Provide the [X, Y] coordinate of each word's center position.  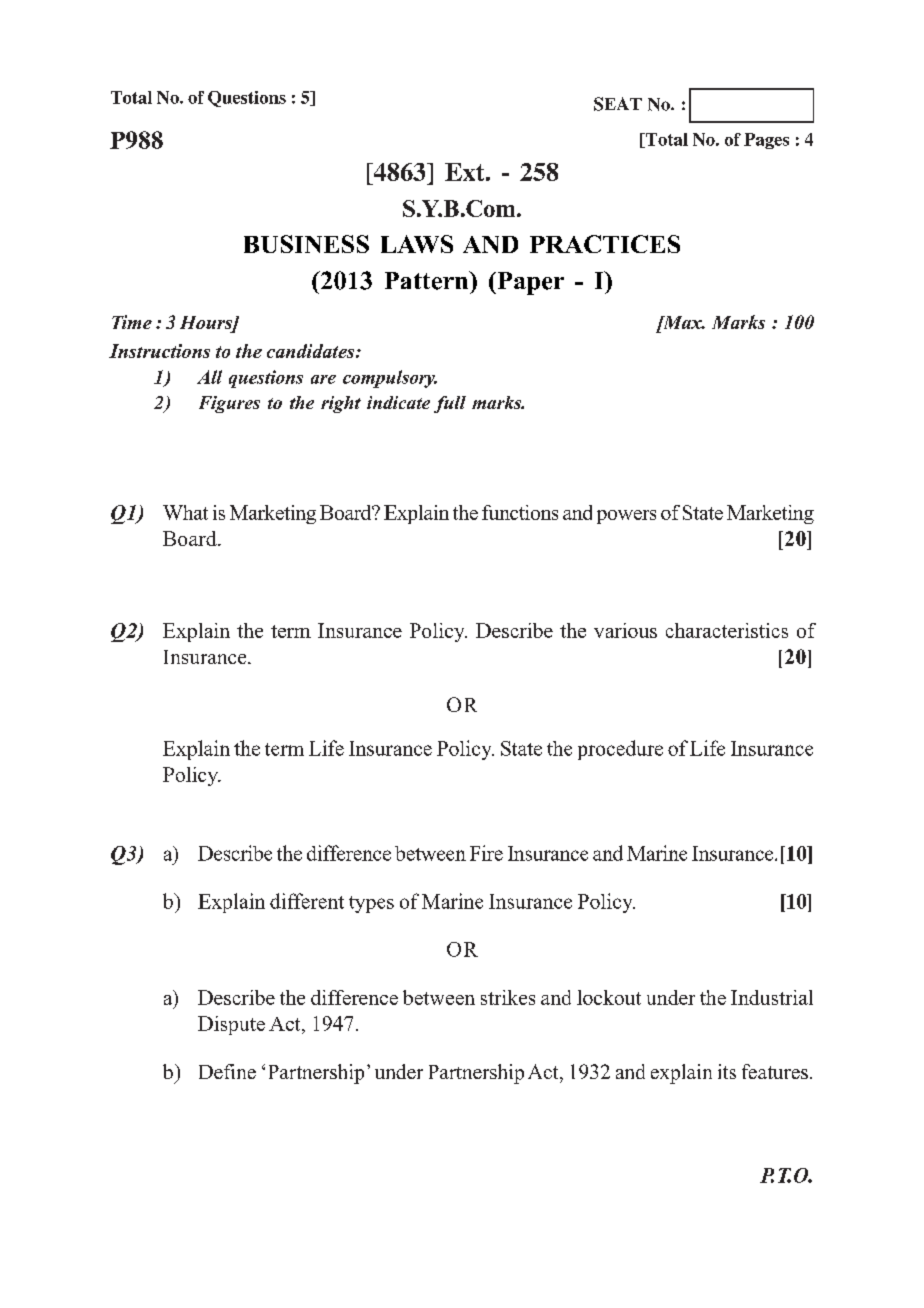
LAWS [417, 244]
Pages [766, 141]
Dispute [231, 1025]
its [727, 1071]
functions [520, 512]
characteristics [727, 630]
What [185, 512]
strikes [508, 997]
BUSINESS [306, 244]
